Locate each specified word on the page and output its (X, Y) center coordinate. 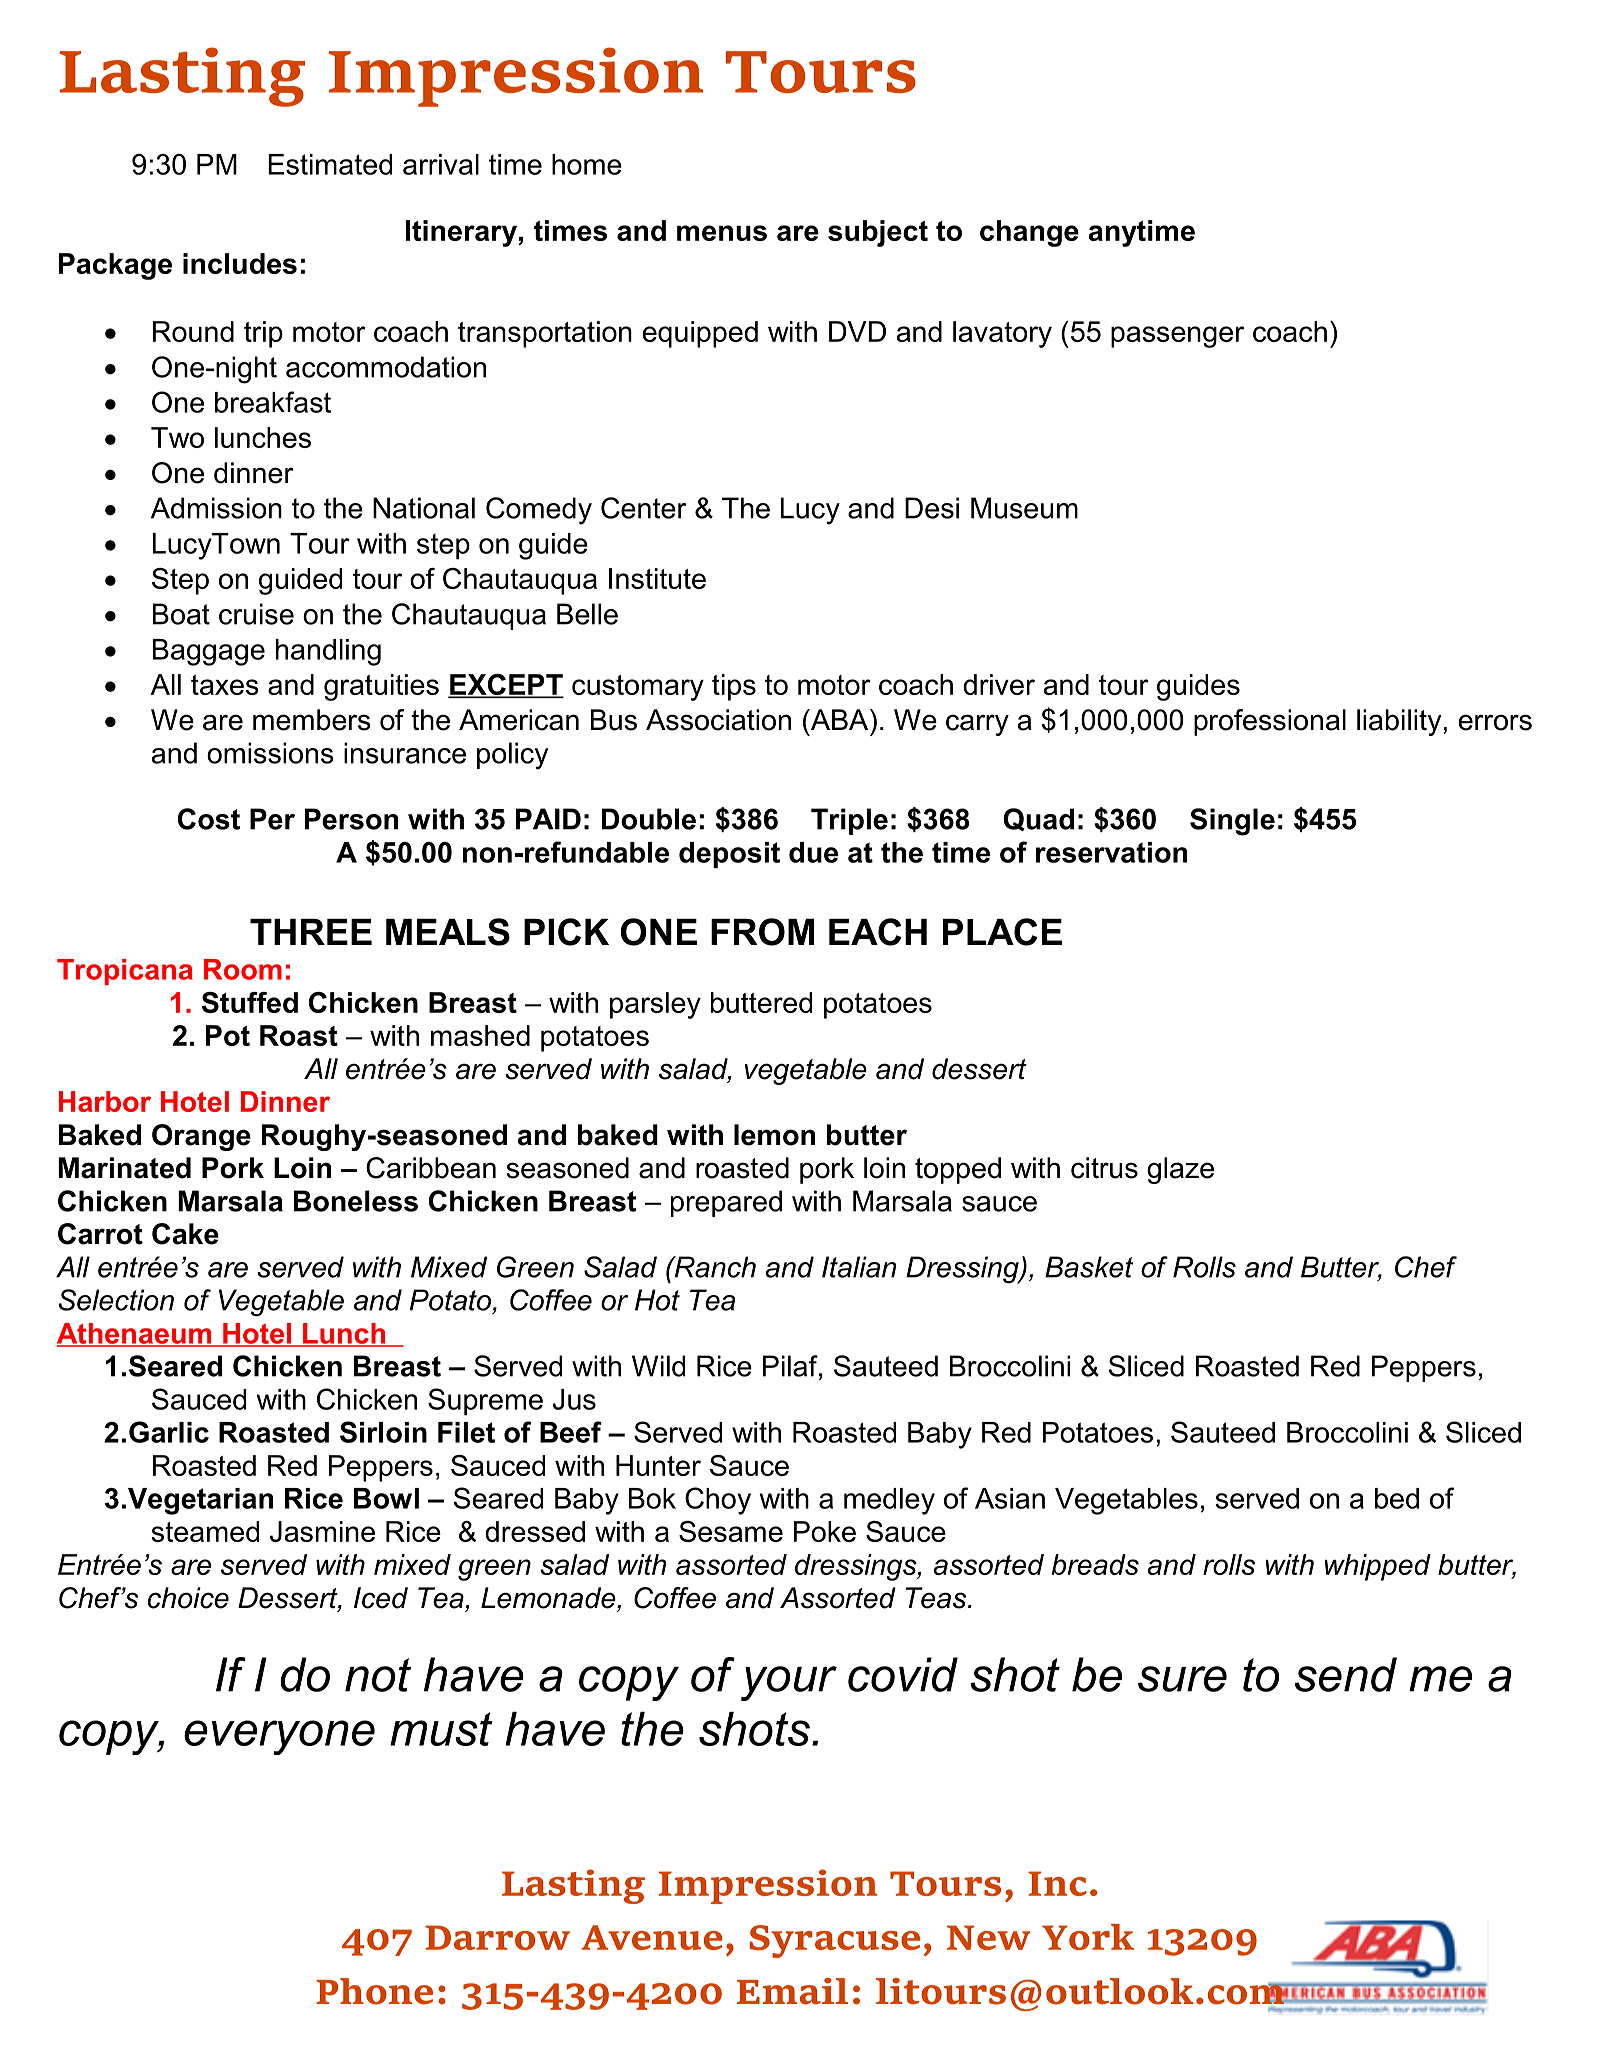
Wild (658, 1366)
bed (1397, 1498)
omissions (270, 753)
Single (1232, 822)
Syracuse (835, 1941)
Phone (374, 1991)
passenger (1177, 337)
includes (240, 263)
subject (878, 233)
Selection (116, 1300)
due (813, 852)
